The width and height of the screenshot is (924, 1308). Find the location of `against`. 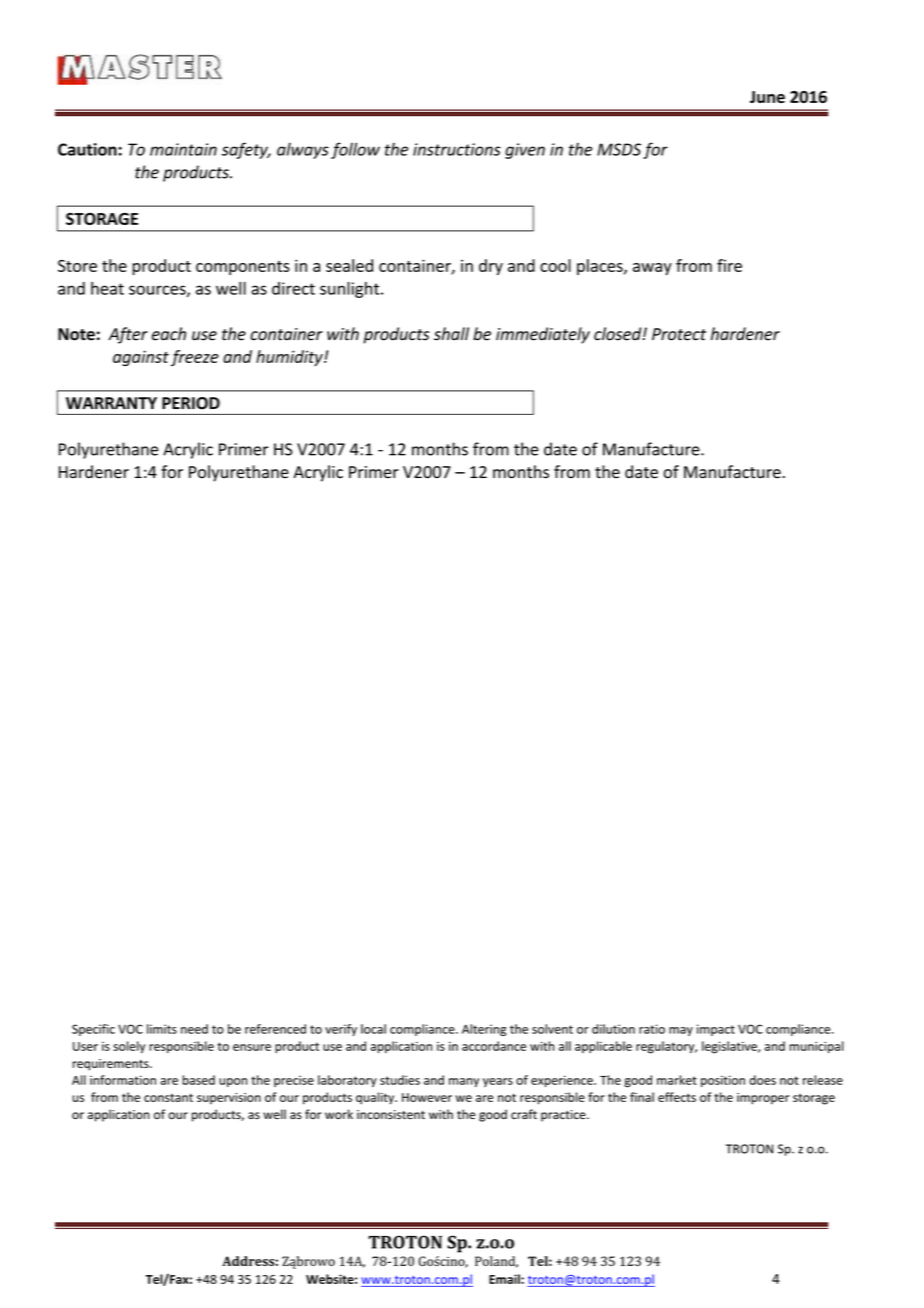

against is located at coordinates (141, 358).
